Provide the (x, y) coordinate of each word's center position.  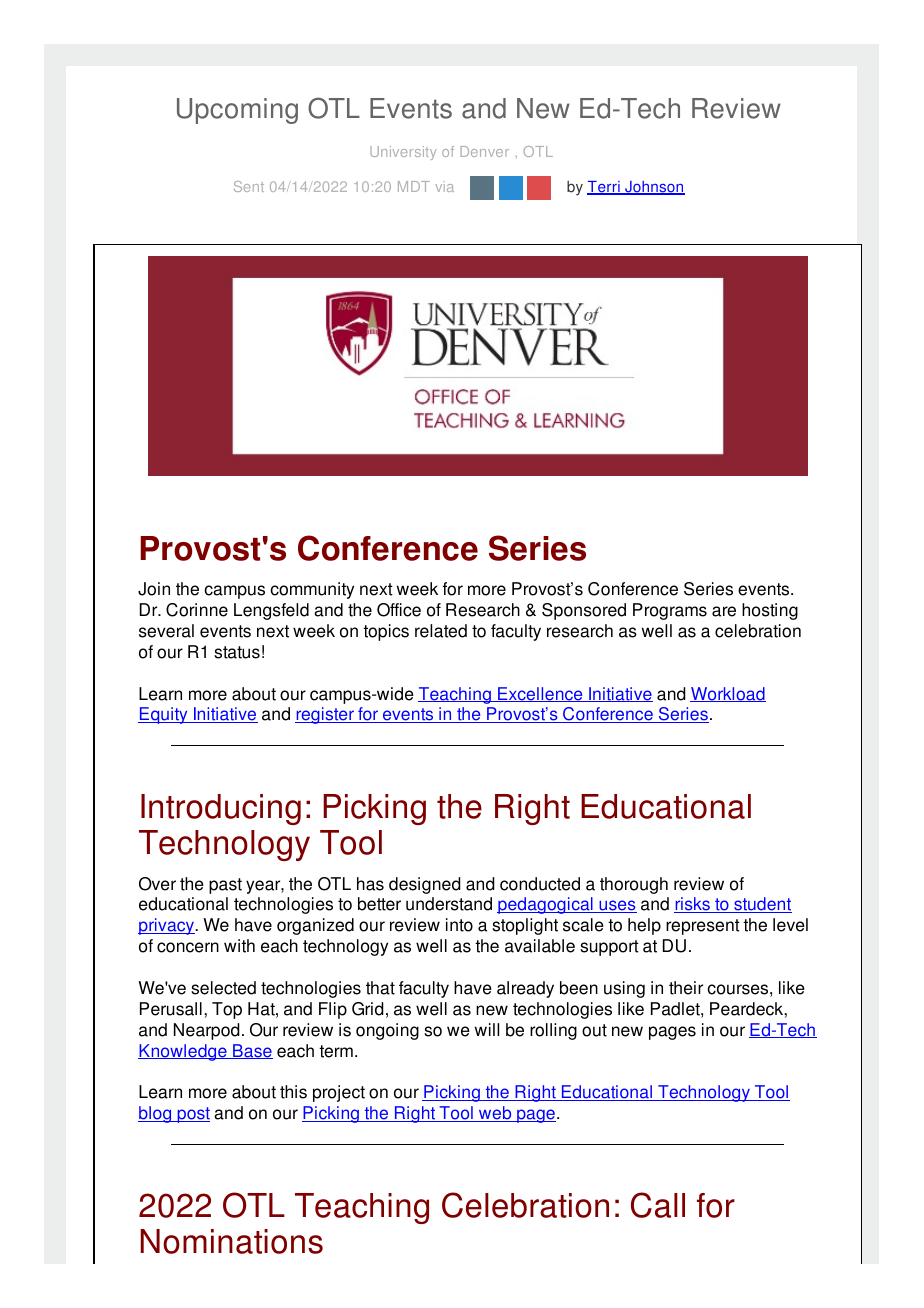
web (495, 1114)
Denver (485, 151)
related (441, 631)
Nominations (231, 1241)
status (237, 652)
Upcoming (237, 111)
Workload (728, 694)
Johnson (654, 188)
